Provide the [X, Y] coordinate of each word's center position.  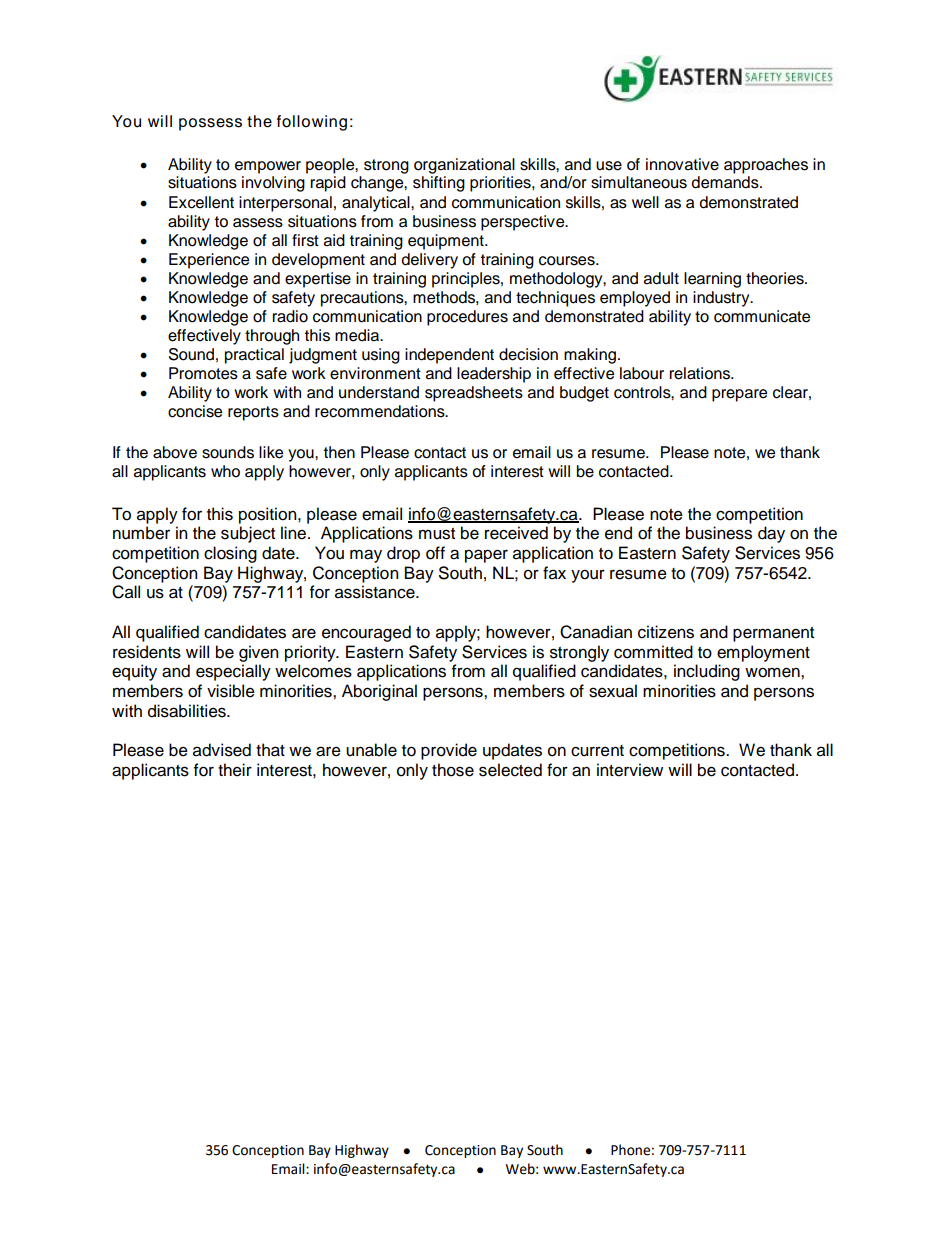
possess [210, 124]
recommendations [381, 411]
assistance [376, 592]
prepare [739, 395]
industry [722, 299]
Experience [209, 261]
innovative [682, 164]
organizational [464, 166]
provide [449, 751]
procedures [467, 318]
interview [630, 770]
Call [126, 592]
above [175, 452]
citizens [666, 632]
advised [222, 750]
